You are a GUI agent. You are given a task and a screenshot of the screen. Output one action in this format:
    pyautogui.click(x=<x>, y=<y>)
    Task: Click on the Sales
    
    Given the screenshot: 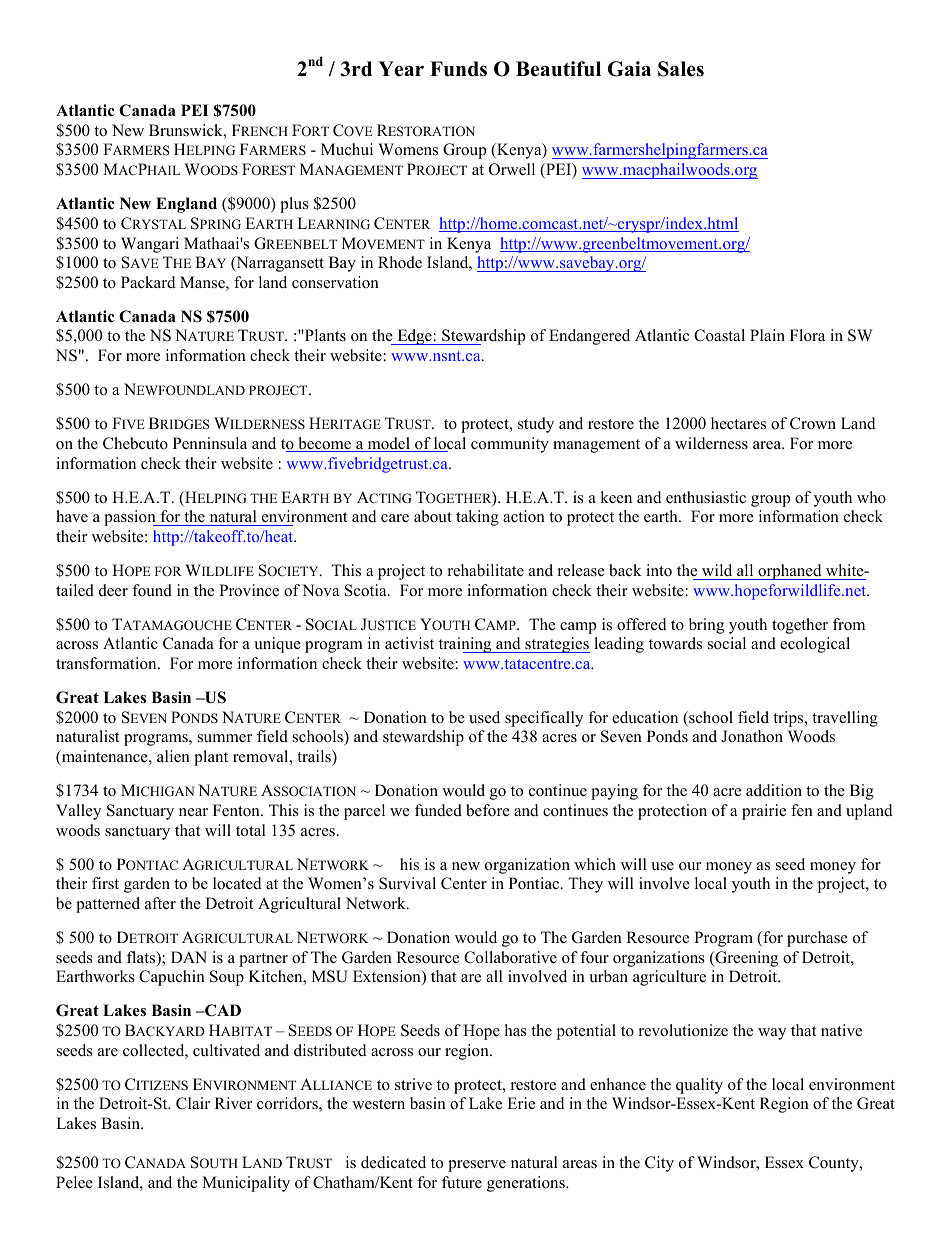 What is the action you would take?
    pyautogui.click(x=681, y=69)
